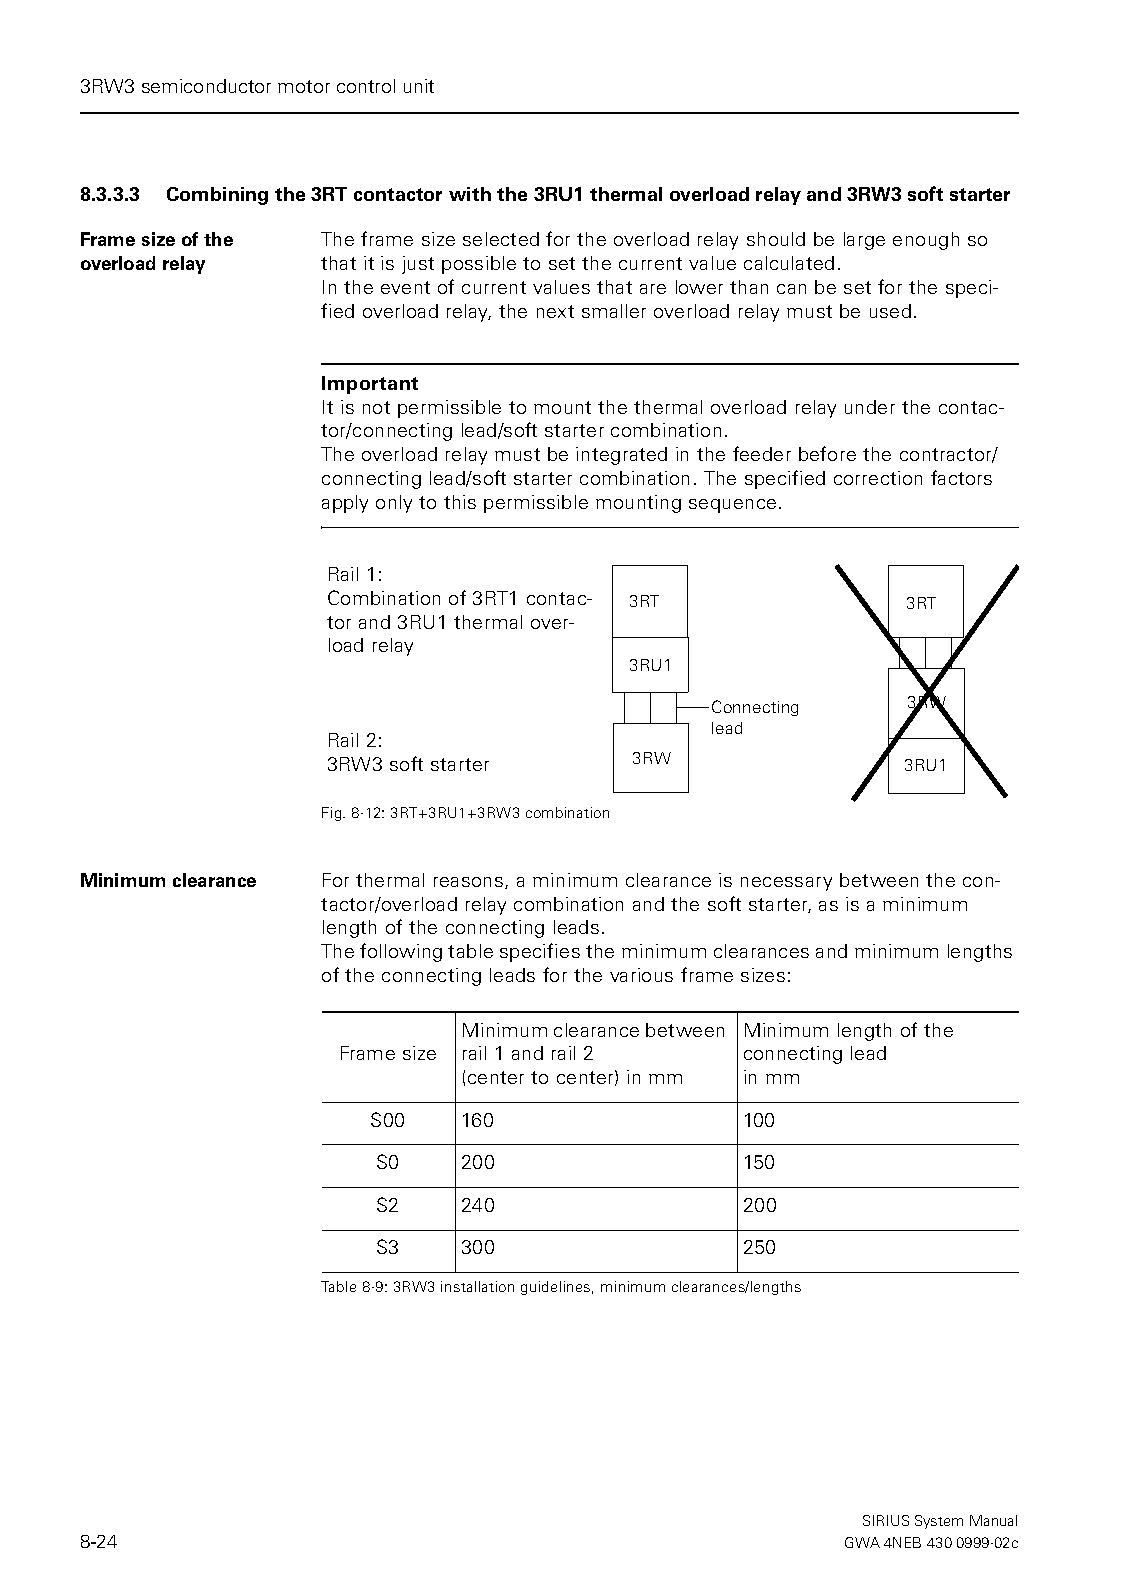 This document has width=1126, height=1594. What do you see at coordinates (470, 883) in the document?
I see `reasons` at bounding box center [470, 883].
